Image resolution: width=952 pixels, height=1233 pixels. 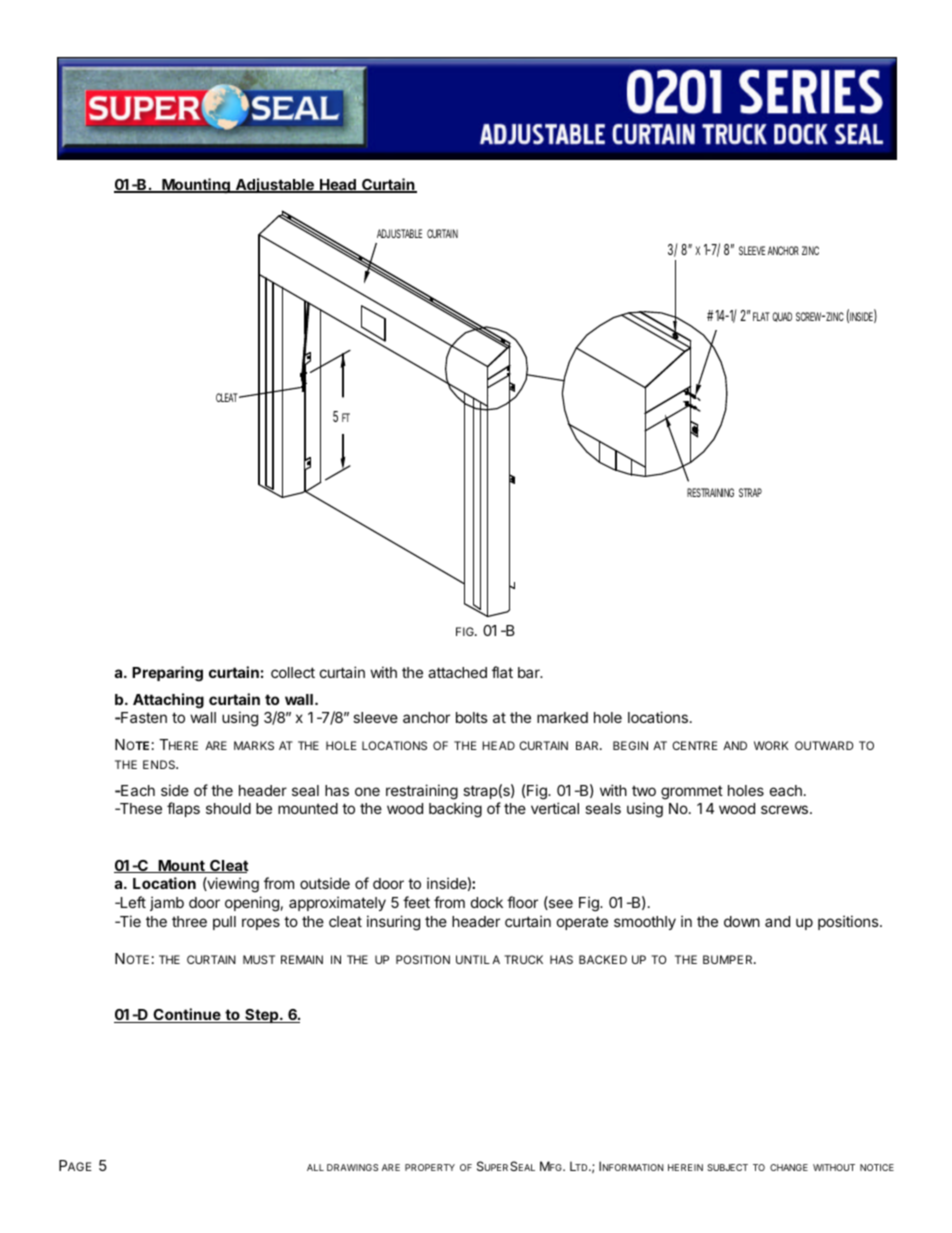 I want to click on PROPERTY, so click(x=430, y=1167).
